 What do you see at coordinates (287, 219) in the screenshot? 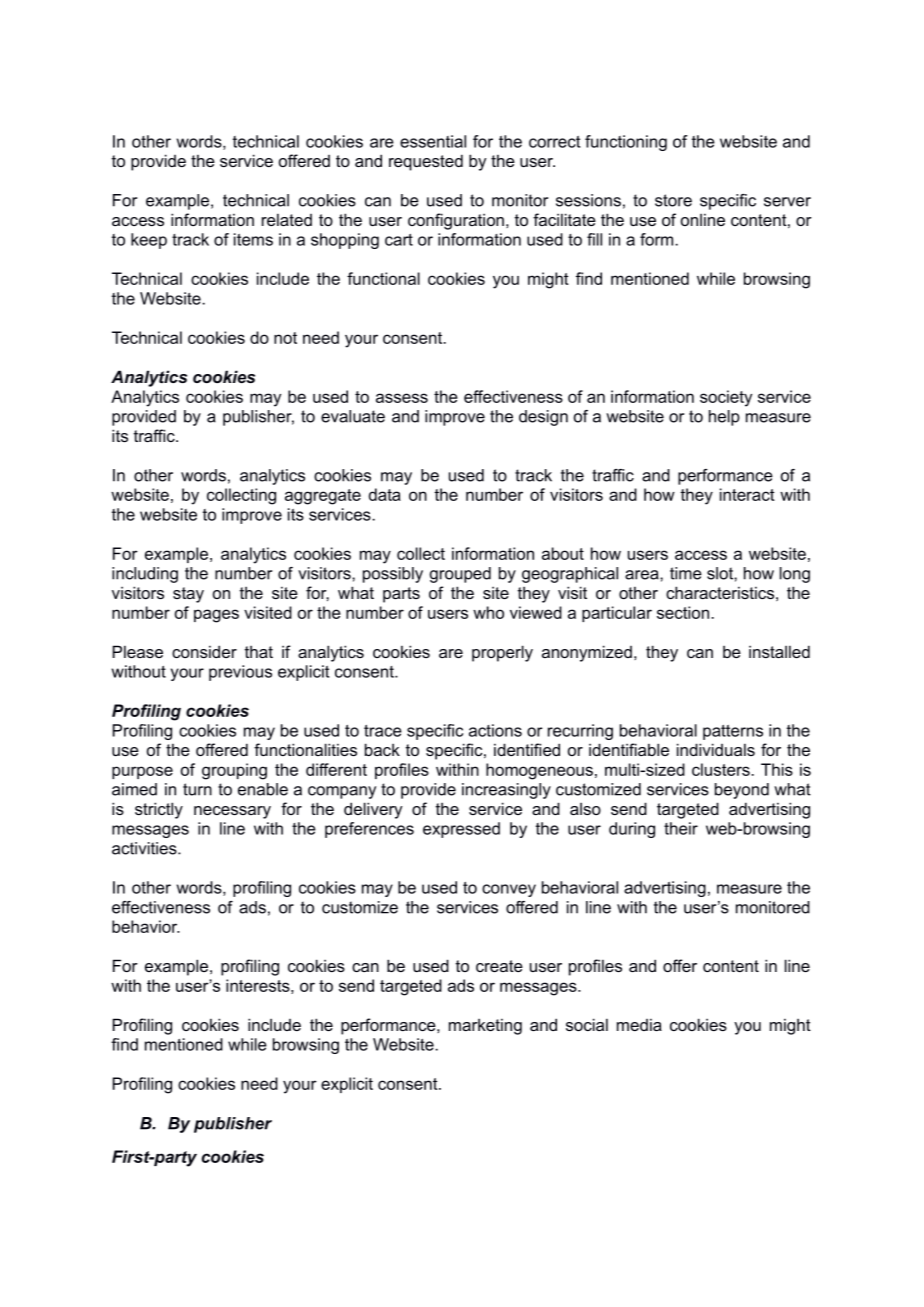
I see `related` at bounding box center [287, 219].
